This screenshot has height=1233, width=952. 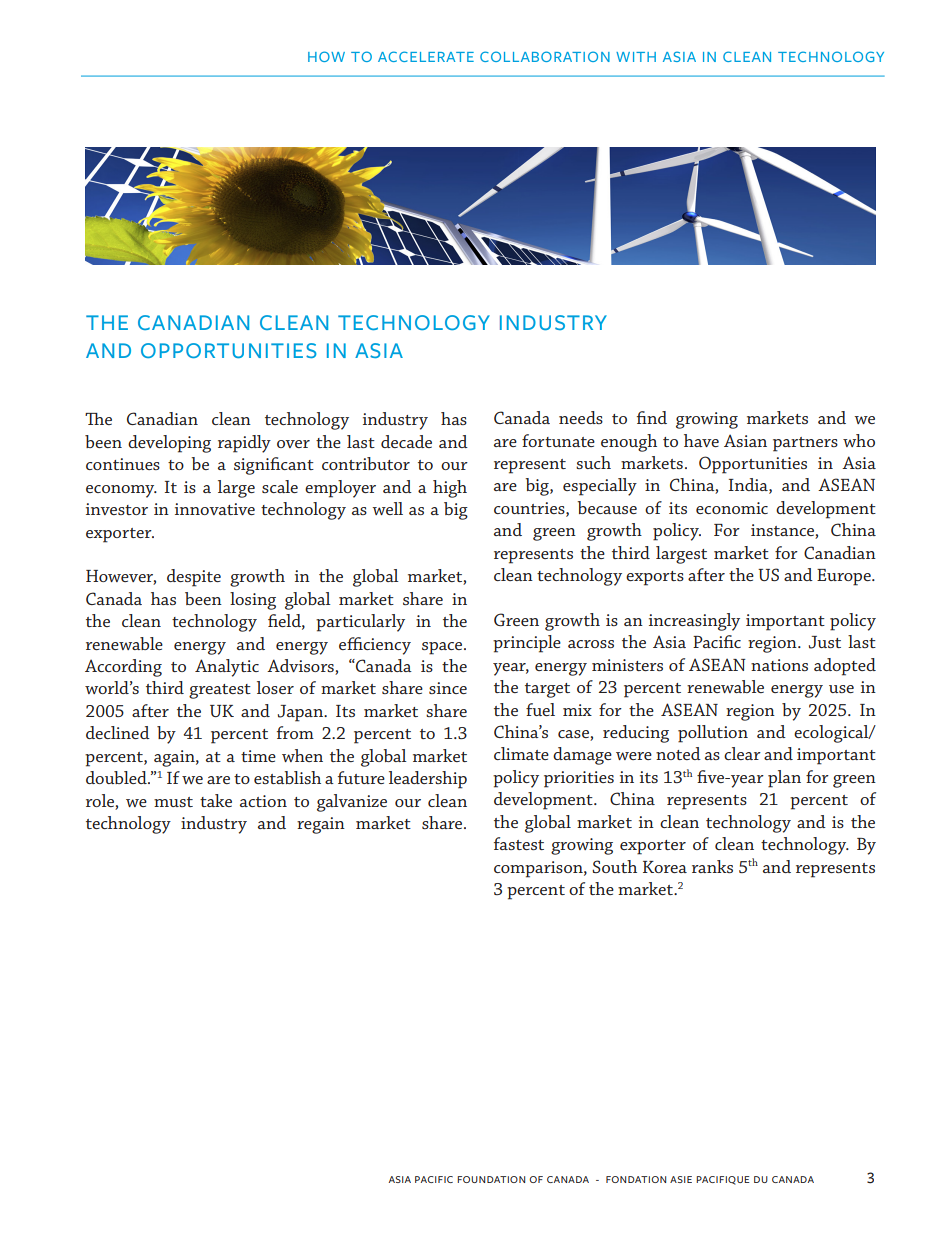 What do you see at coordinates (426, 56) in the screenshot?
I see `ACCELERATE` at bounding box center [426, 56].
